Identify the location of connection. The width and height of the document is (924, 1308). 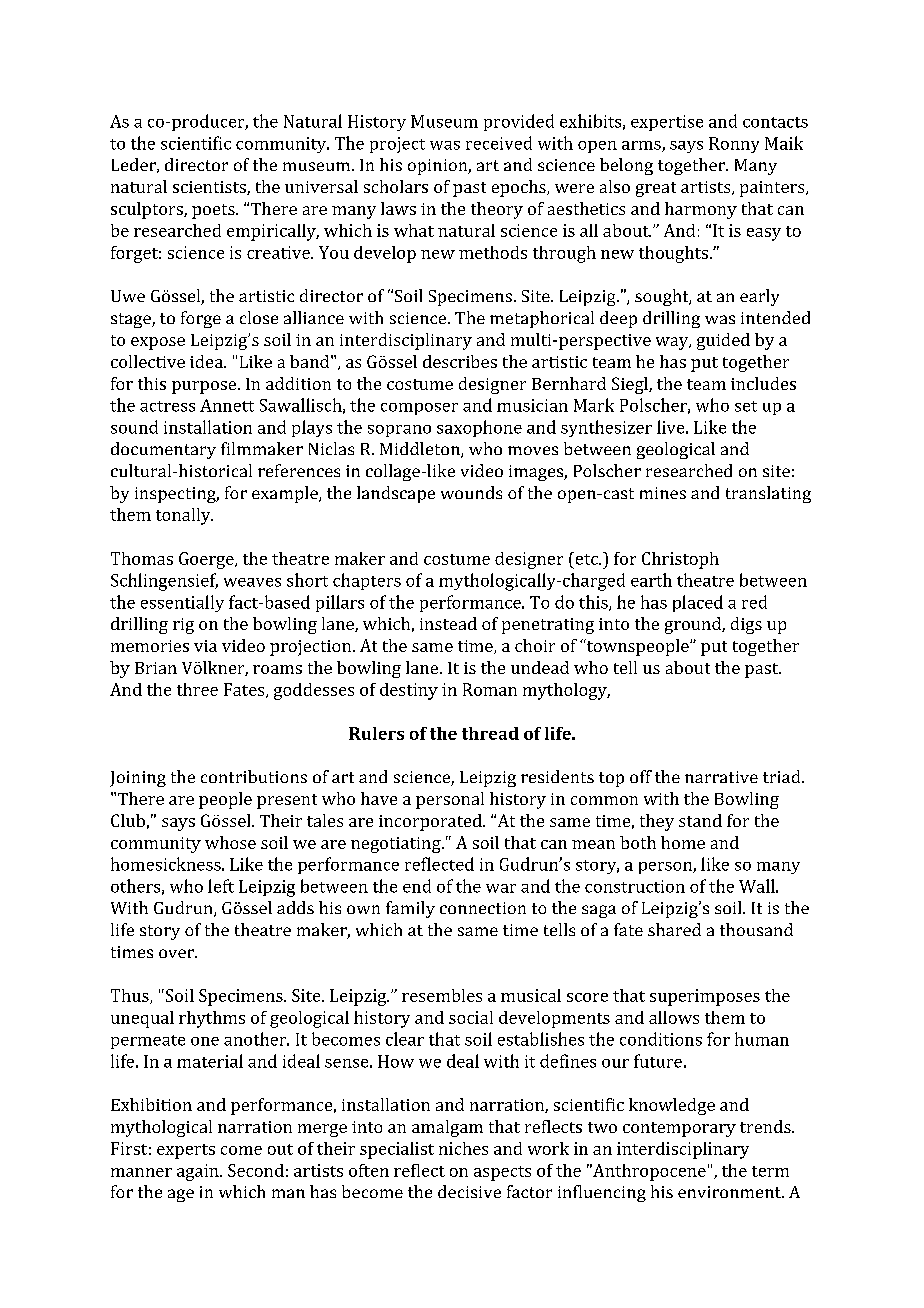
(483, 908).
